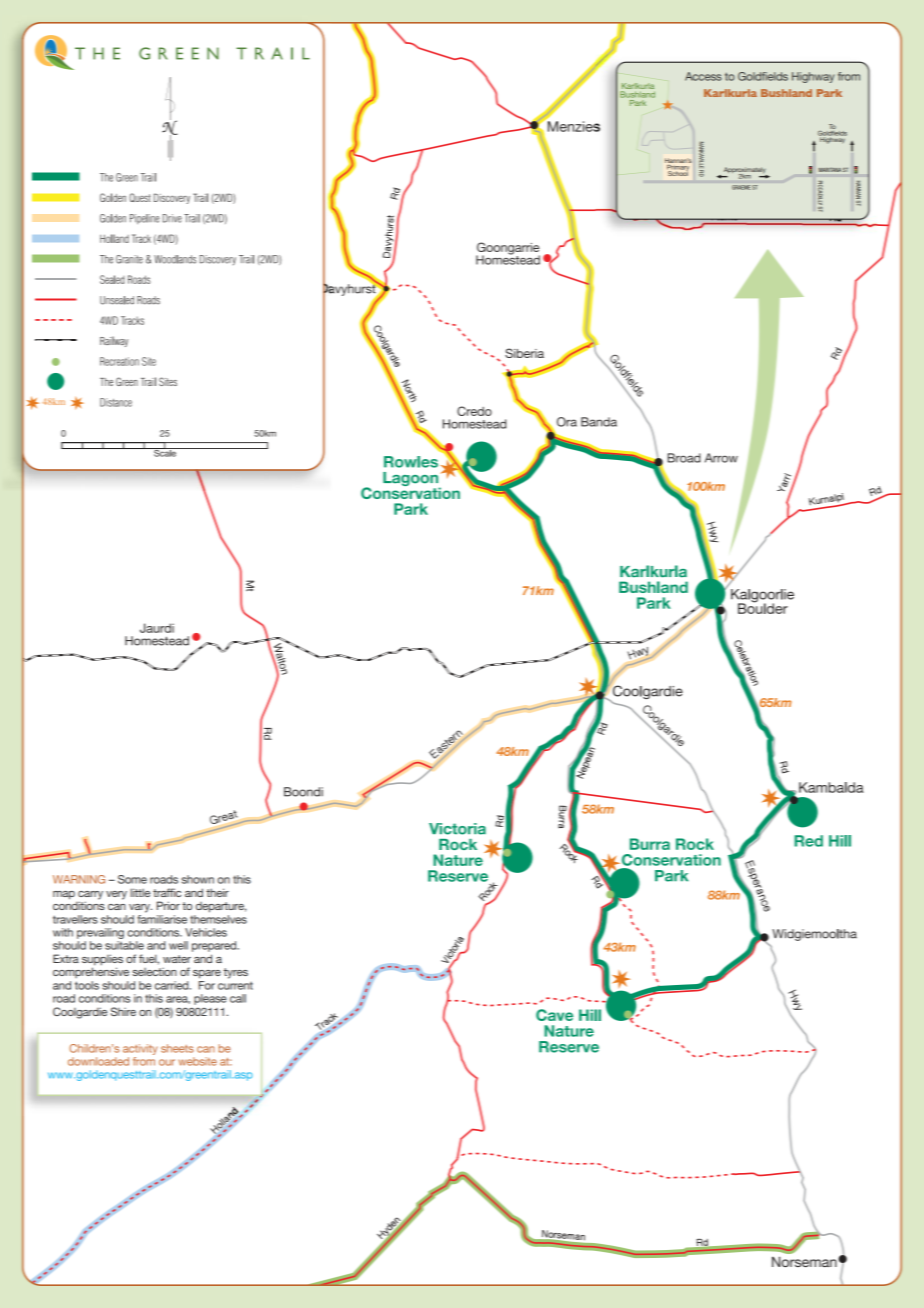 The width and height of the image is (924, 1308). What do you see at coordinates (741, 187) in the image?
I see `GRAEME` at bounding box center [741, 187].
